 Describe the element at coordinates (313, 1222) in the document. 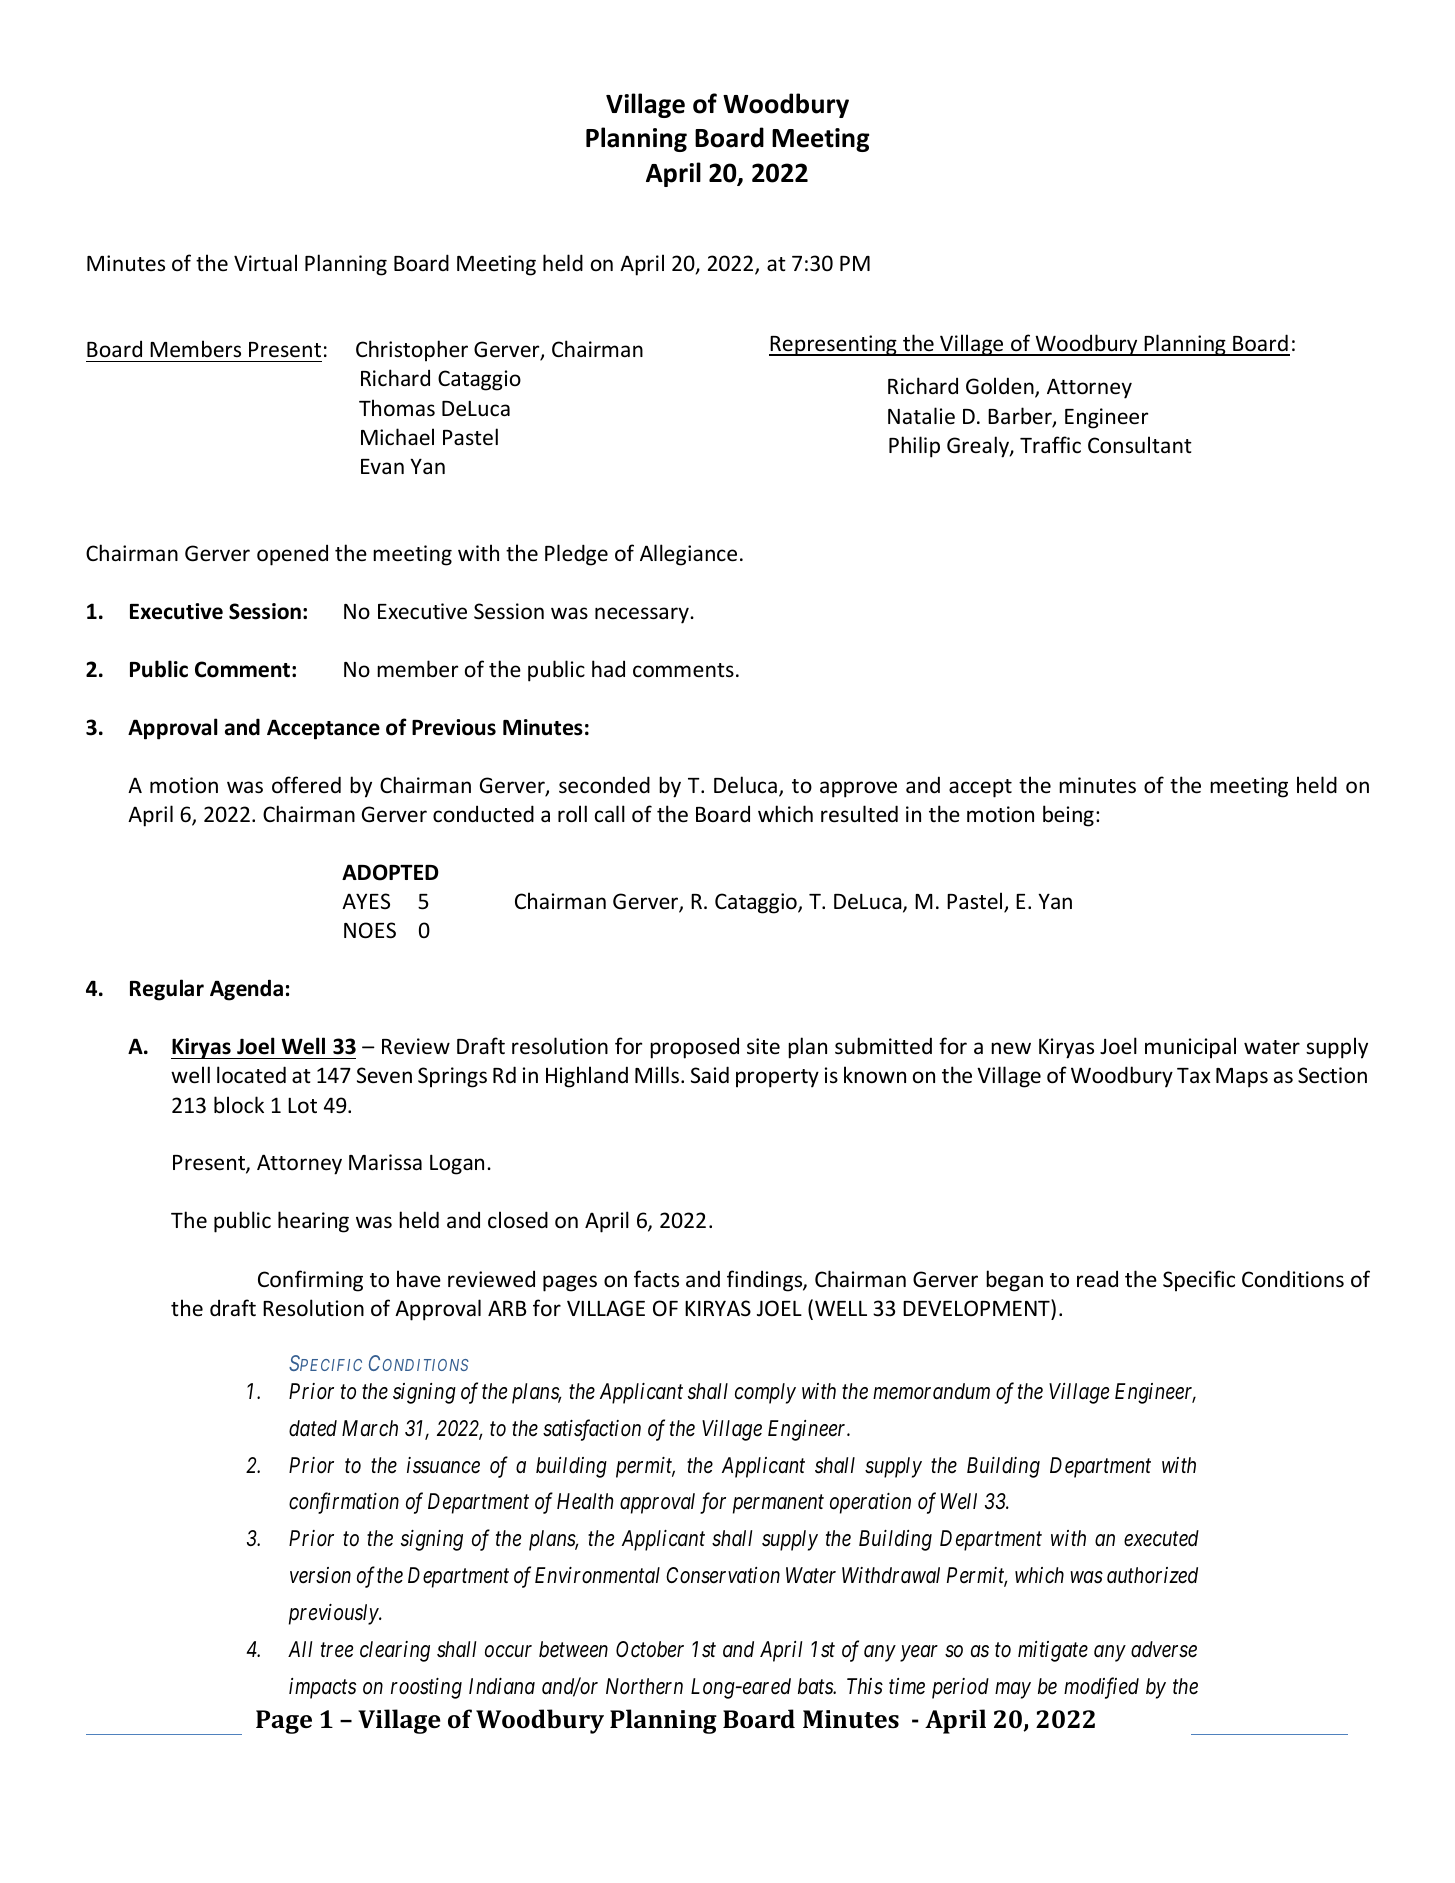

I see `hearing` at that location.
